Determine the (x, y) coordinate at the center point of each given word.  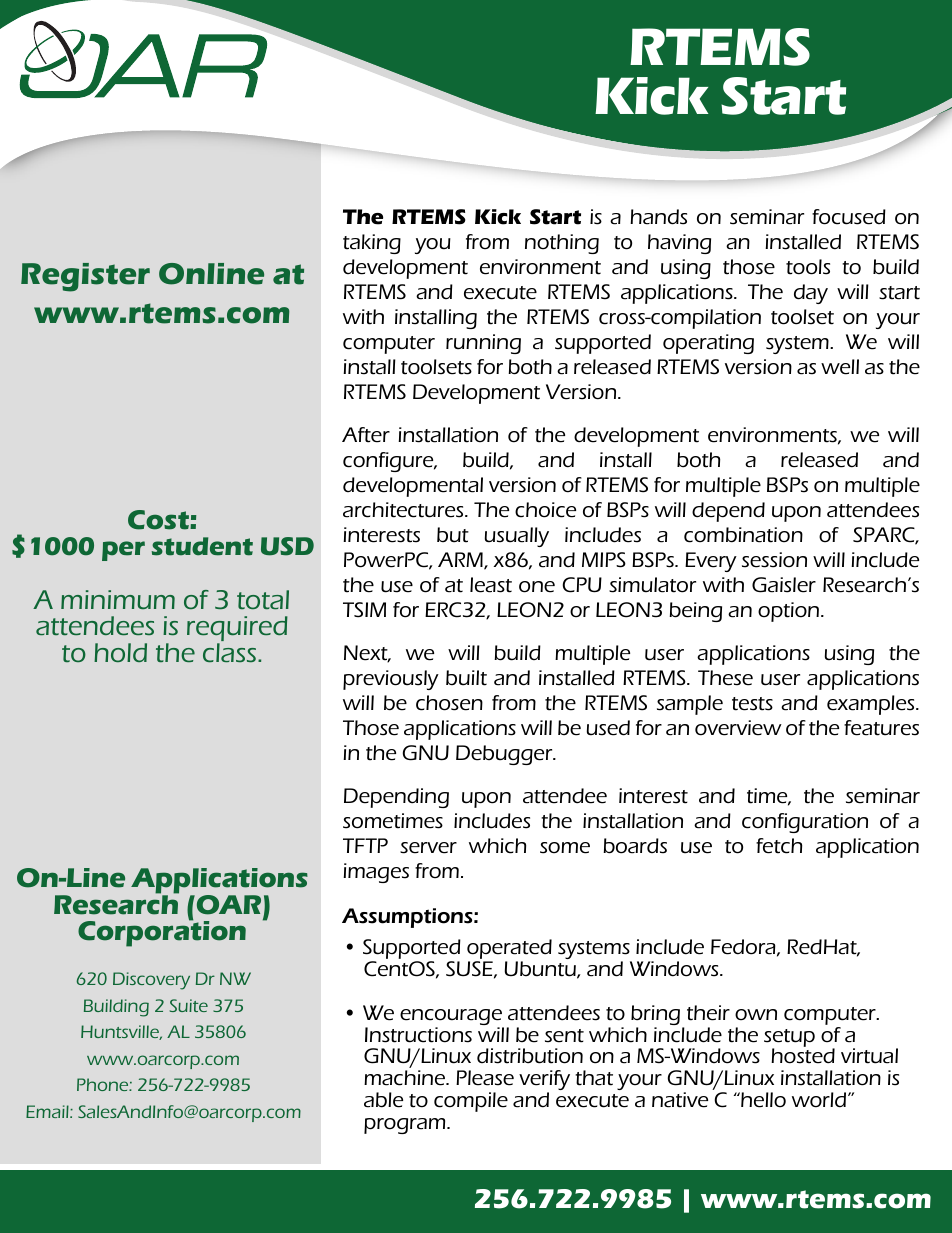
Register (85, 277)
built (466, 678)
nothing (562, 244)
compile (471, 1102)
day (811, 294)
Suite (189, 1005)
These (725, 678)
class (231, 652)
